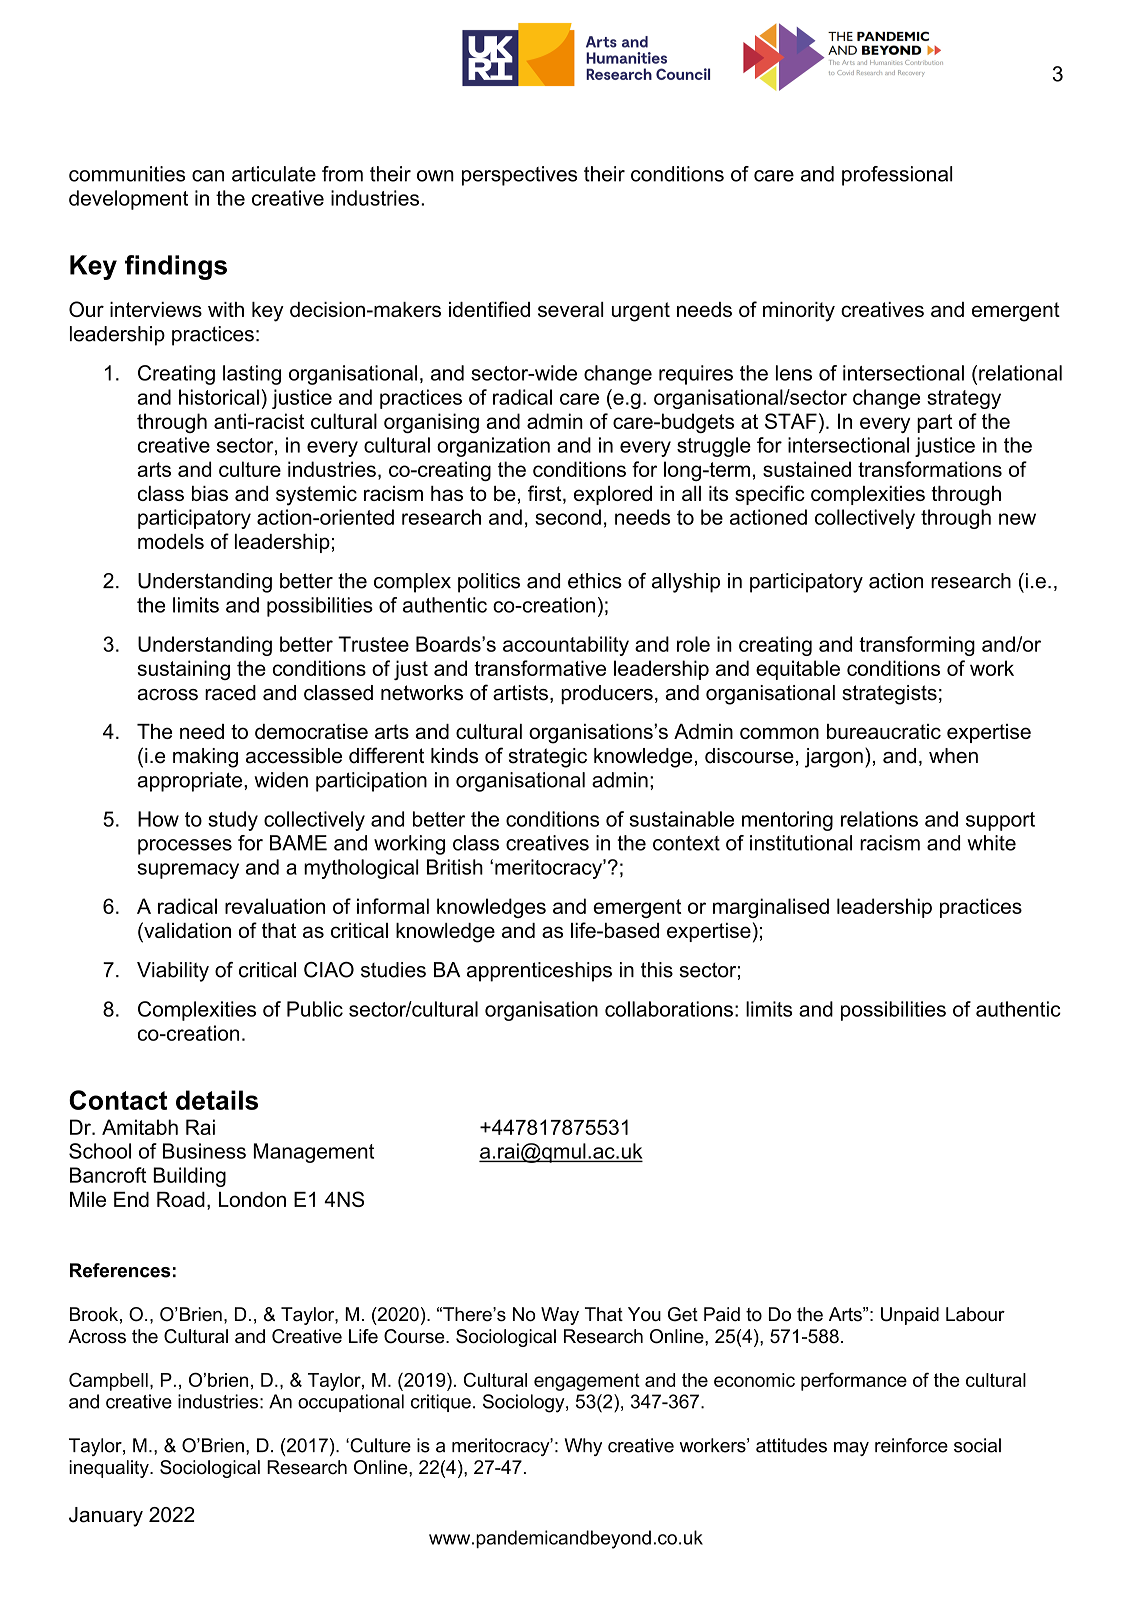  Describe the element at coordinates (519, 176) in the screenshot. I see `perspectives` at that location.
